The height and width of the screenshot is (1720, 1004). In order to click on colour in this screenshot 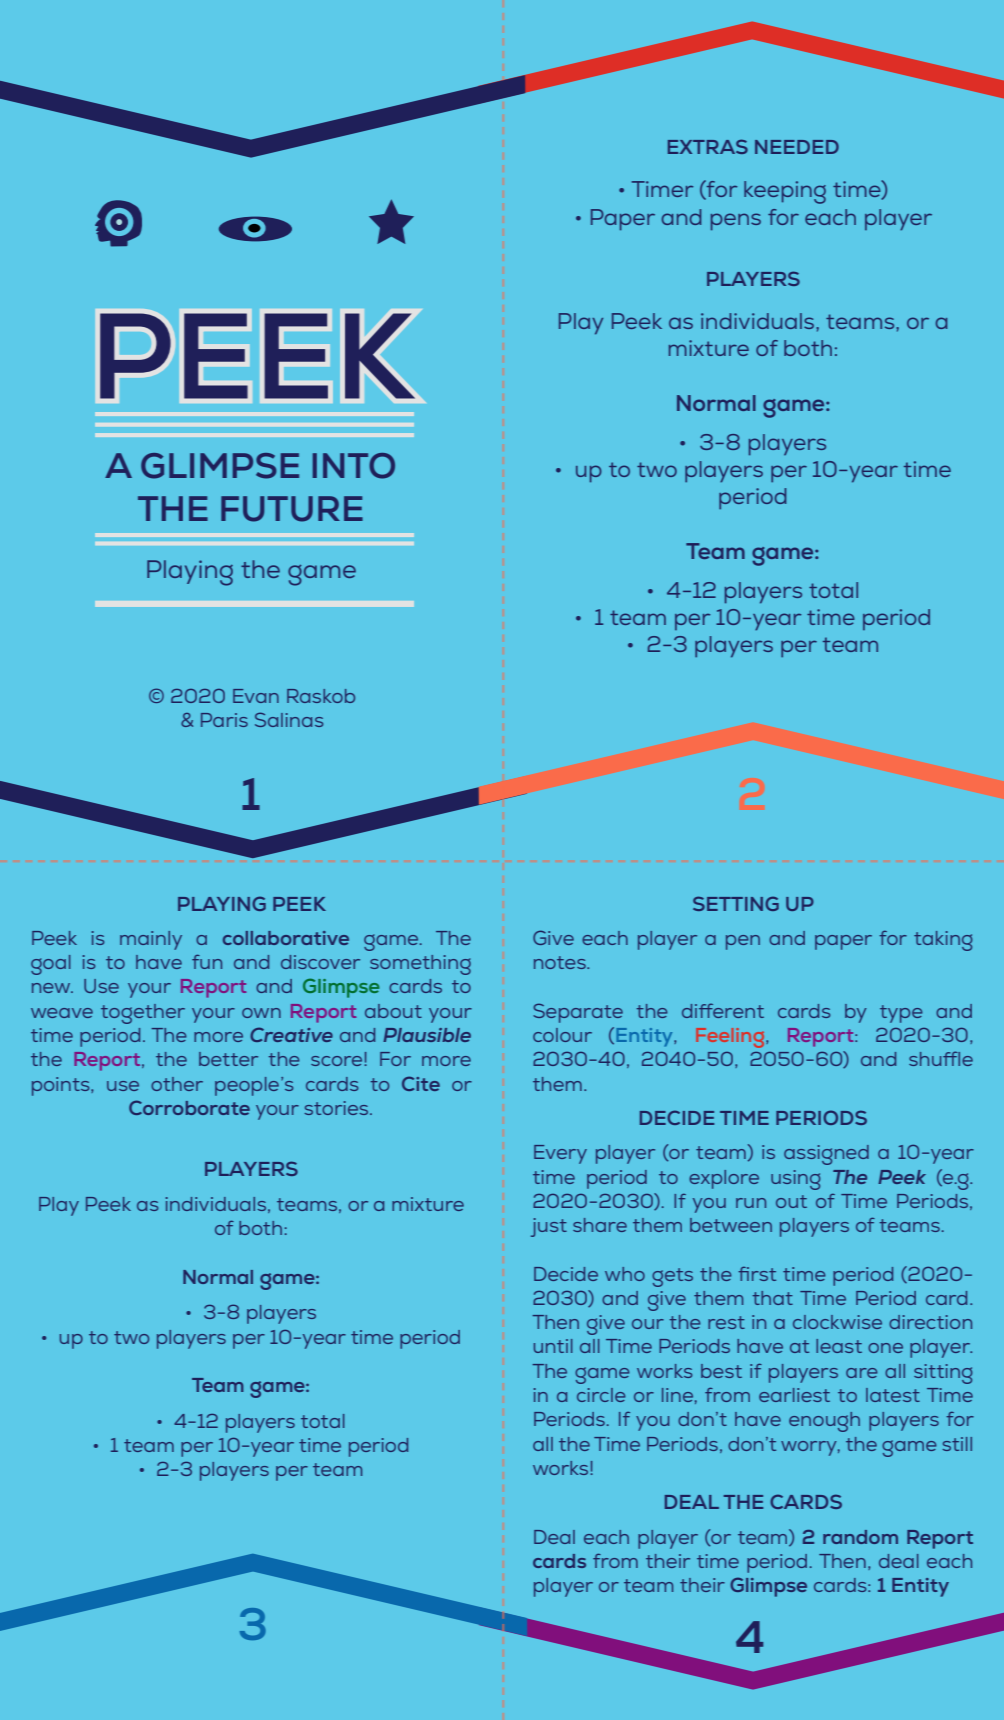, I will do `click(562, 1035)`.
